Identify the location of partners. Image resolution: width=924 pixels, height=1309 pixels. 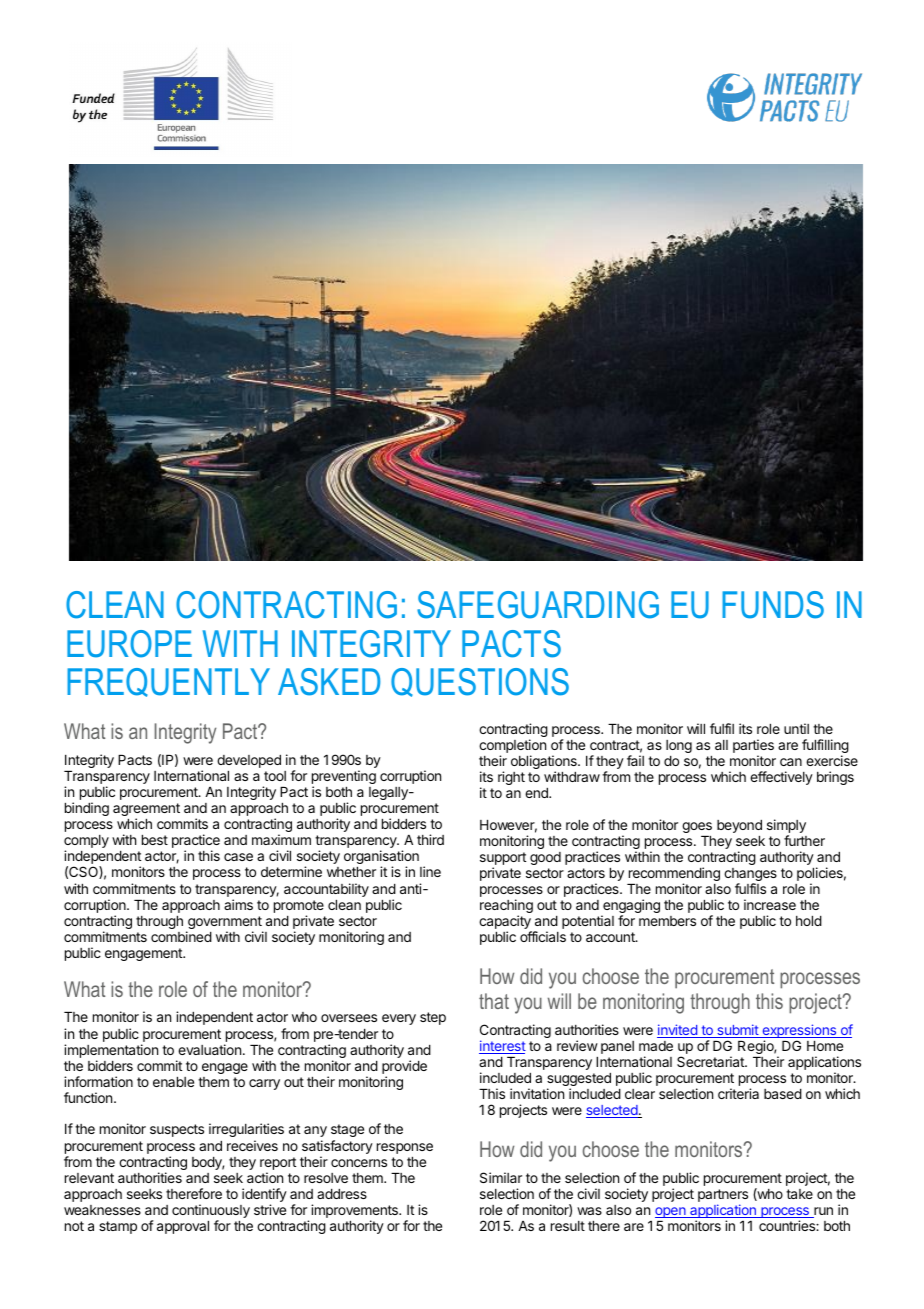
(723, 1197).
